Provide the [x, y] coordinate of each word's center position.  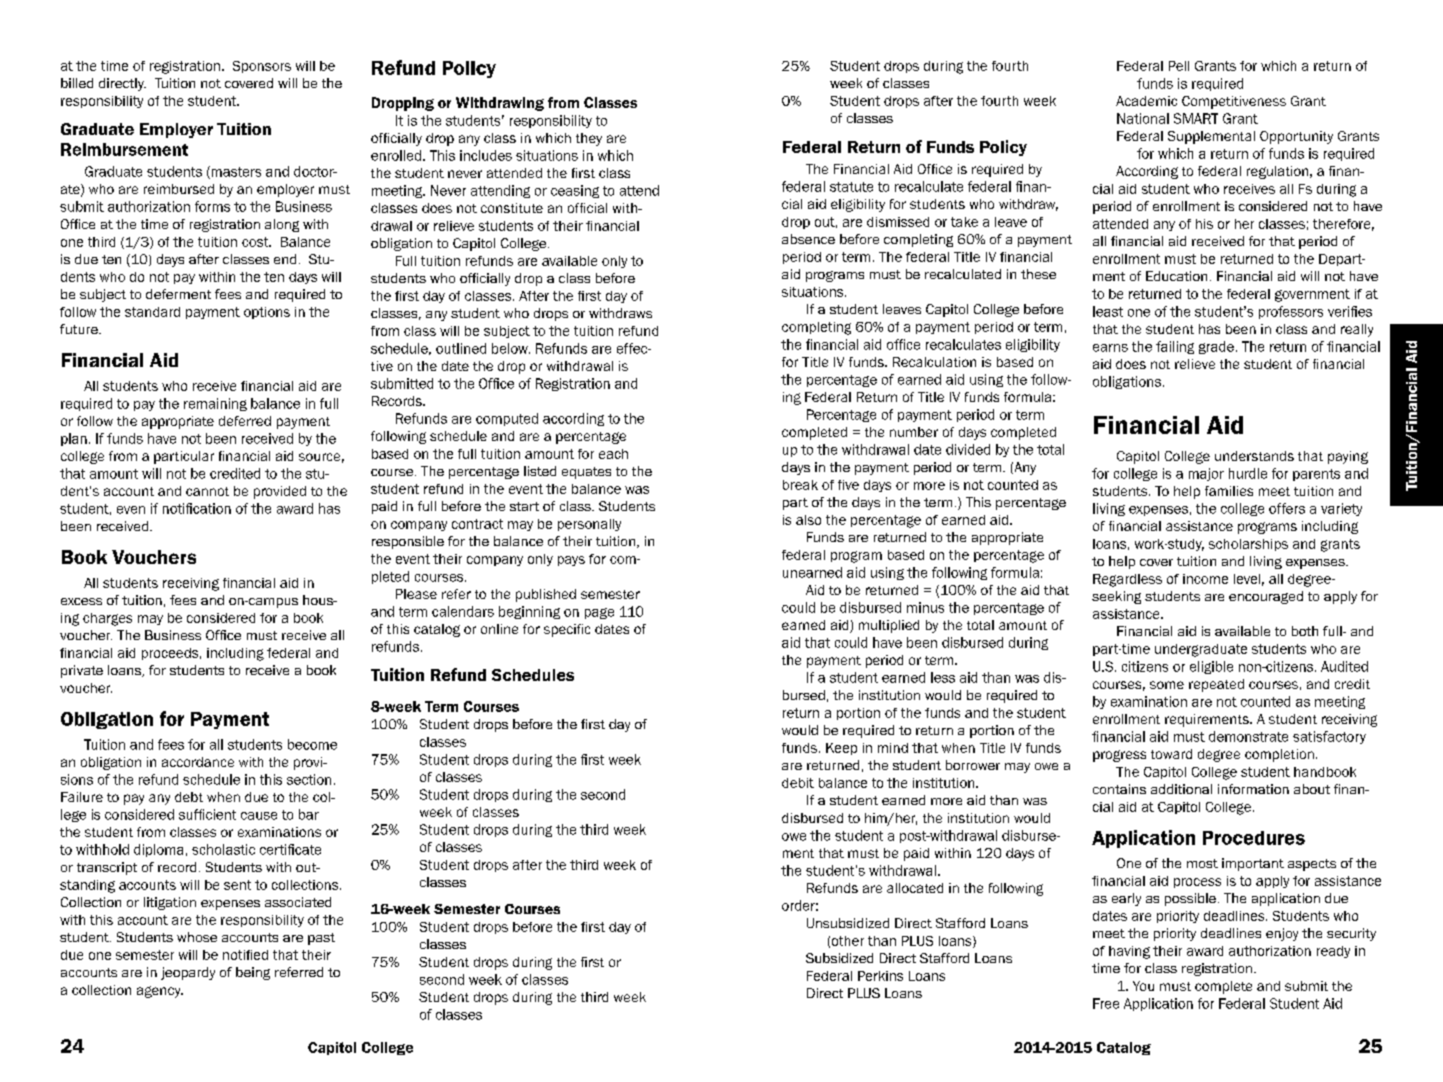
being [253, 973]
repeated [1216, 685]
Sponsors [262, 67]
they [589, 139]
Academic [1146, 101]
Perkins [880, 976]
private [82, 671]
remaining [215, 404]
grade [1216, 347]
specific [567, 630]
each [613, 454]
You [1143, 986]
